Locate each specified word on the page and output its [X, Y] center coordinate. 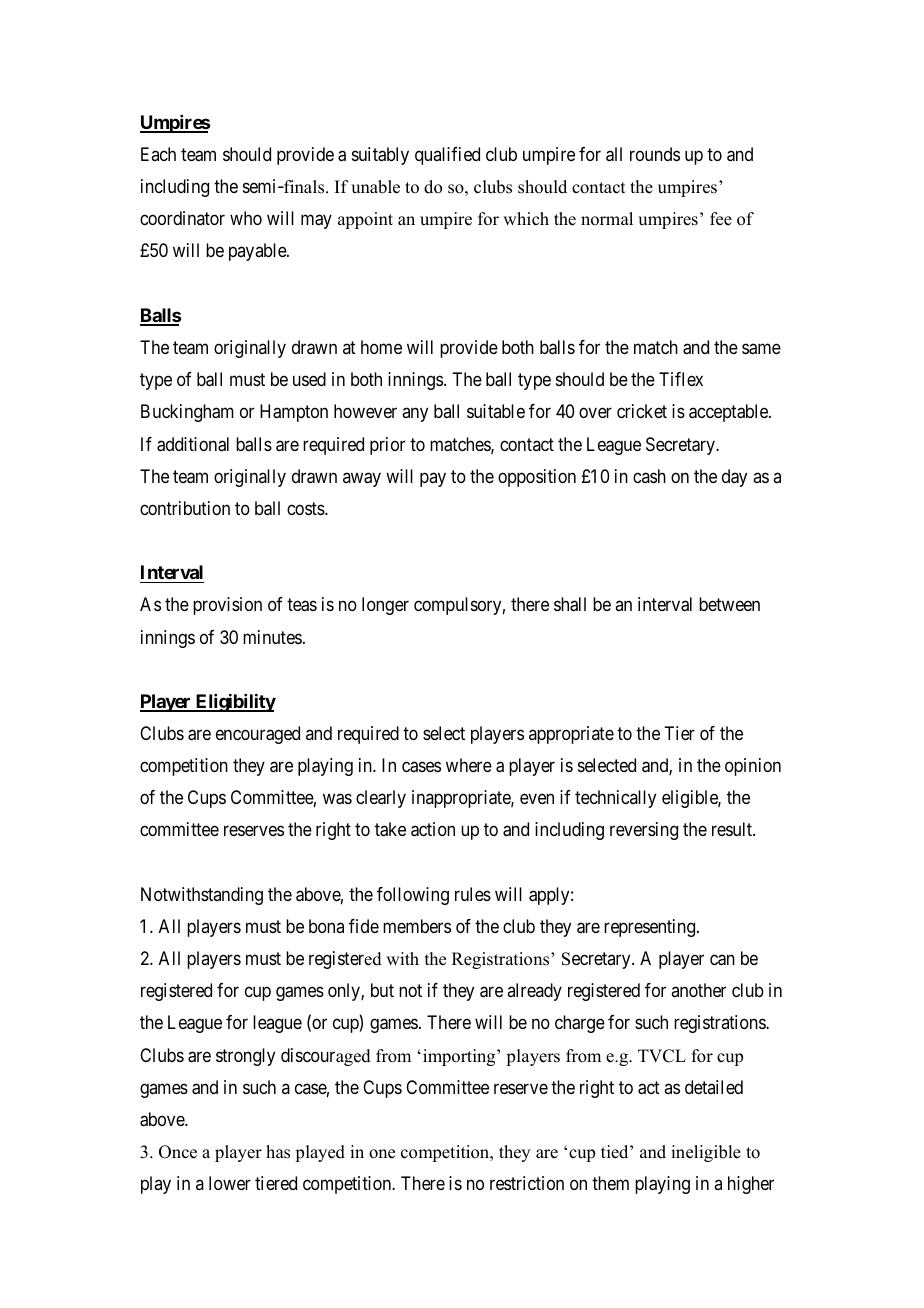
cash [649, 476]
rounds [655, 154]
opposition [537, 478]
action [433, 829]
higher [751, 1185]
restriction [527, 1183]
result [733, 829]
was [337, 799]
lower [230, 1183]
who [246, 218]
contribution [185, 508]
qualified [447, 156]
